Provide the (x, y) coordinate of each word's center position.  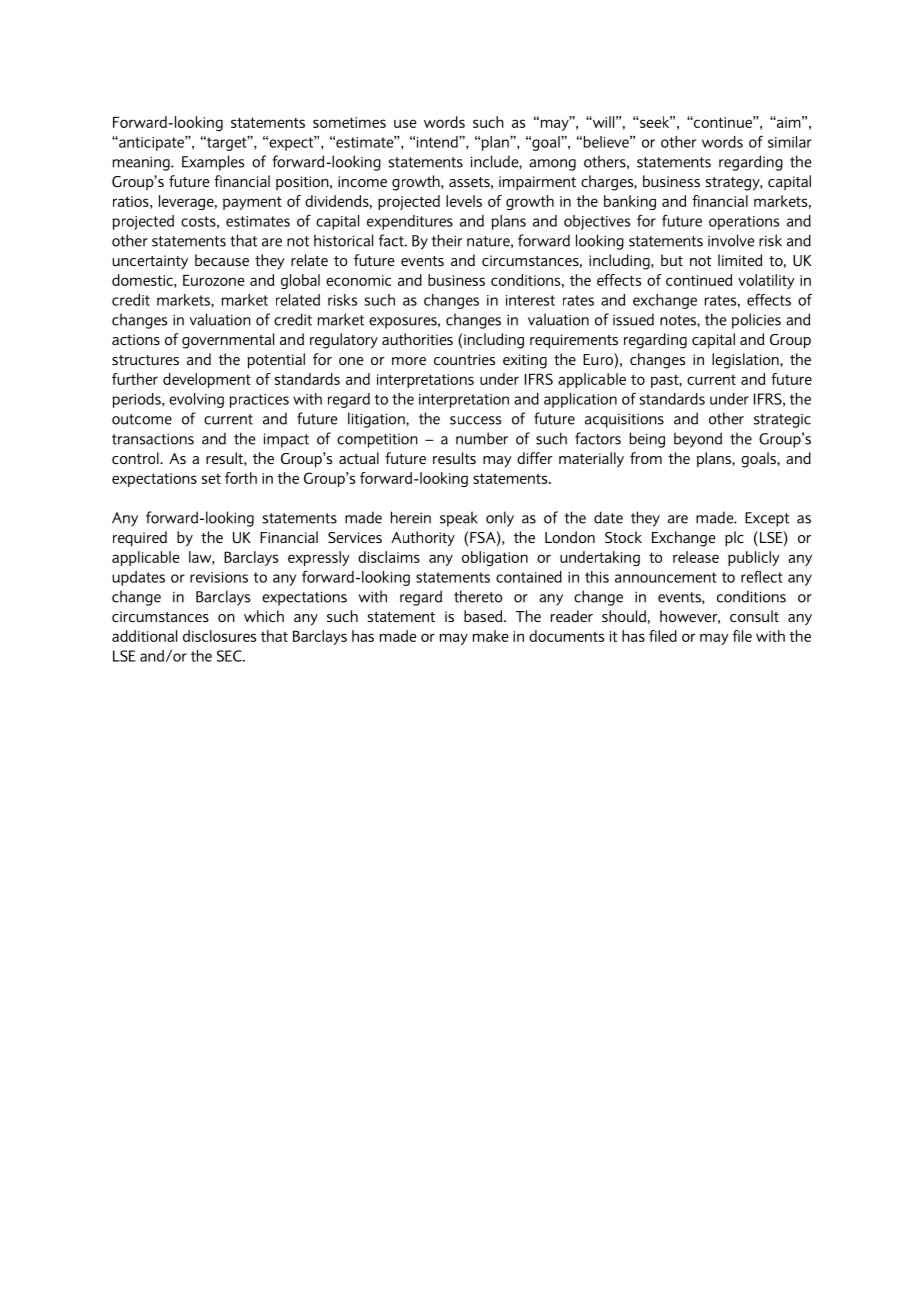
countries (464, 359)
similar (790, 142)
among (552, 165)
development (207, 380)
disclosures (219, 636)
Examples (213, 163)
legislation (746, 361)
